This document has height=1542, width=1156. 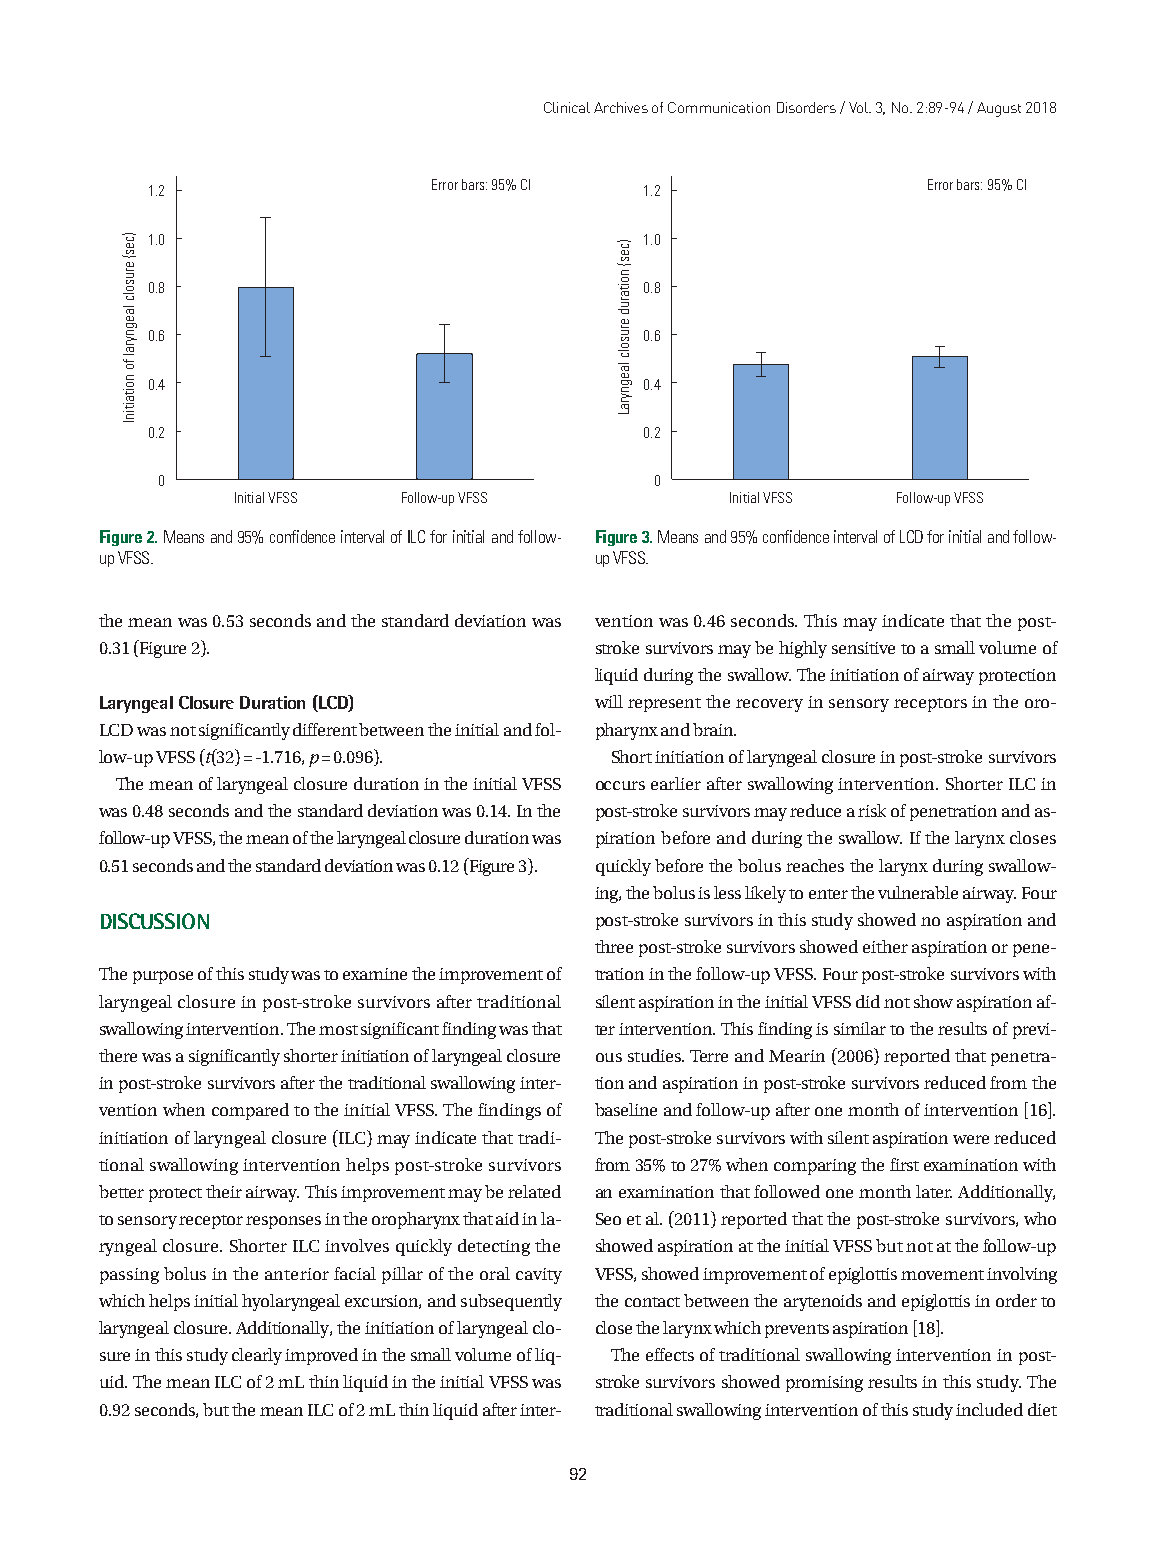 I want to click on Clinical, so click(x=567, y=107).
